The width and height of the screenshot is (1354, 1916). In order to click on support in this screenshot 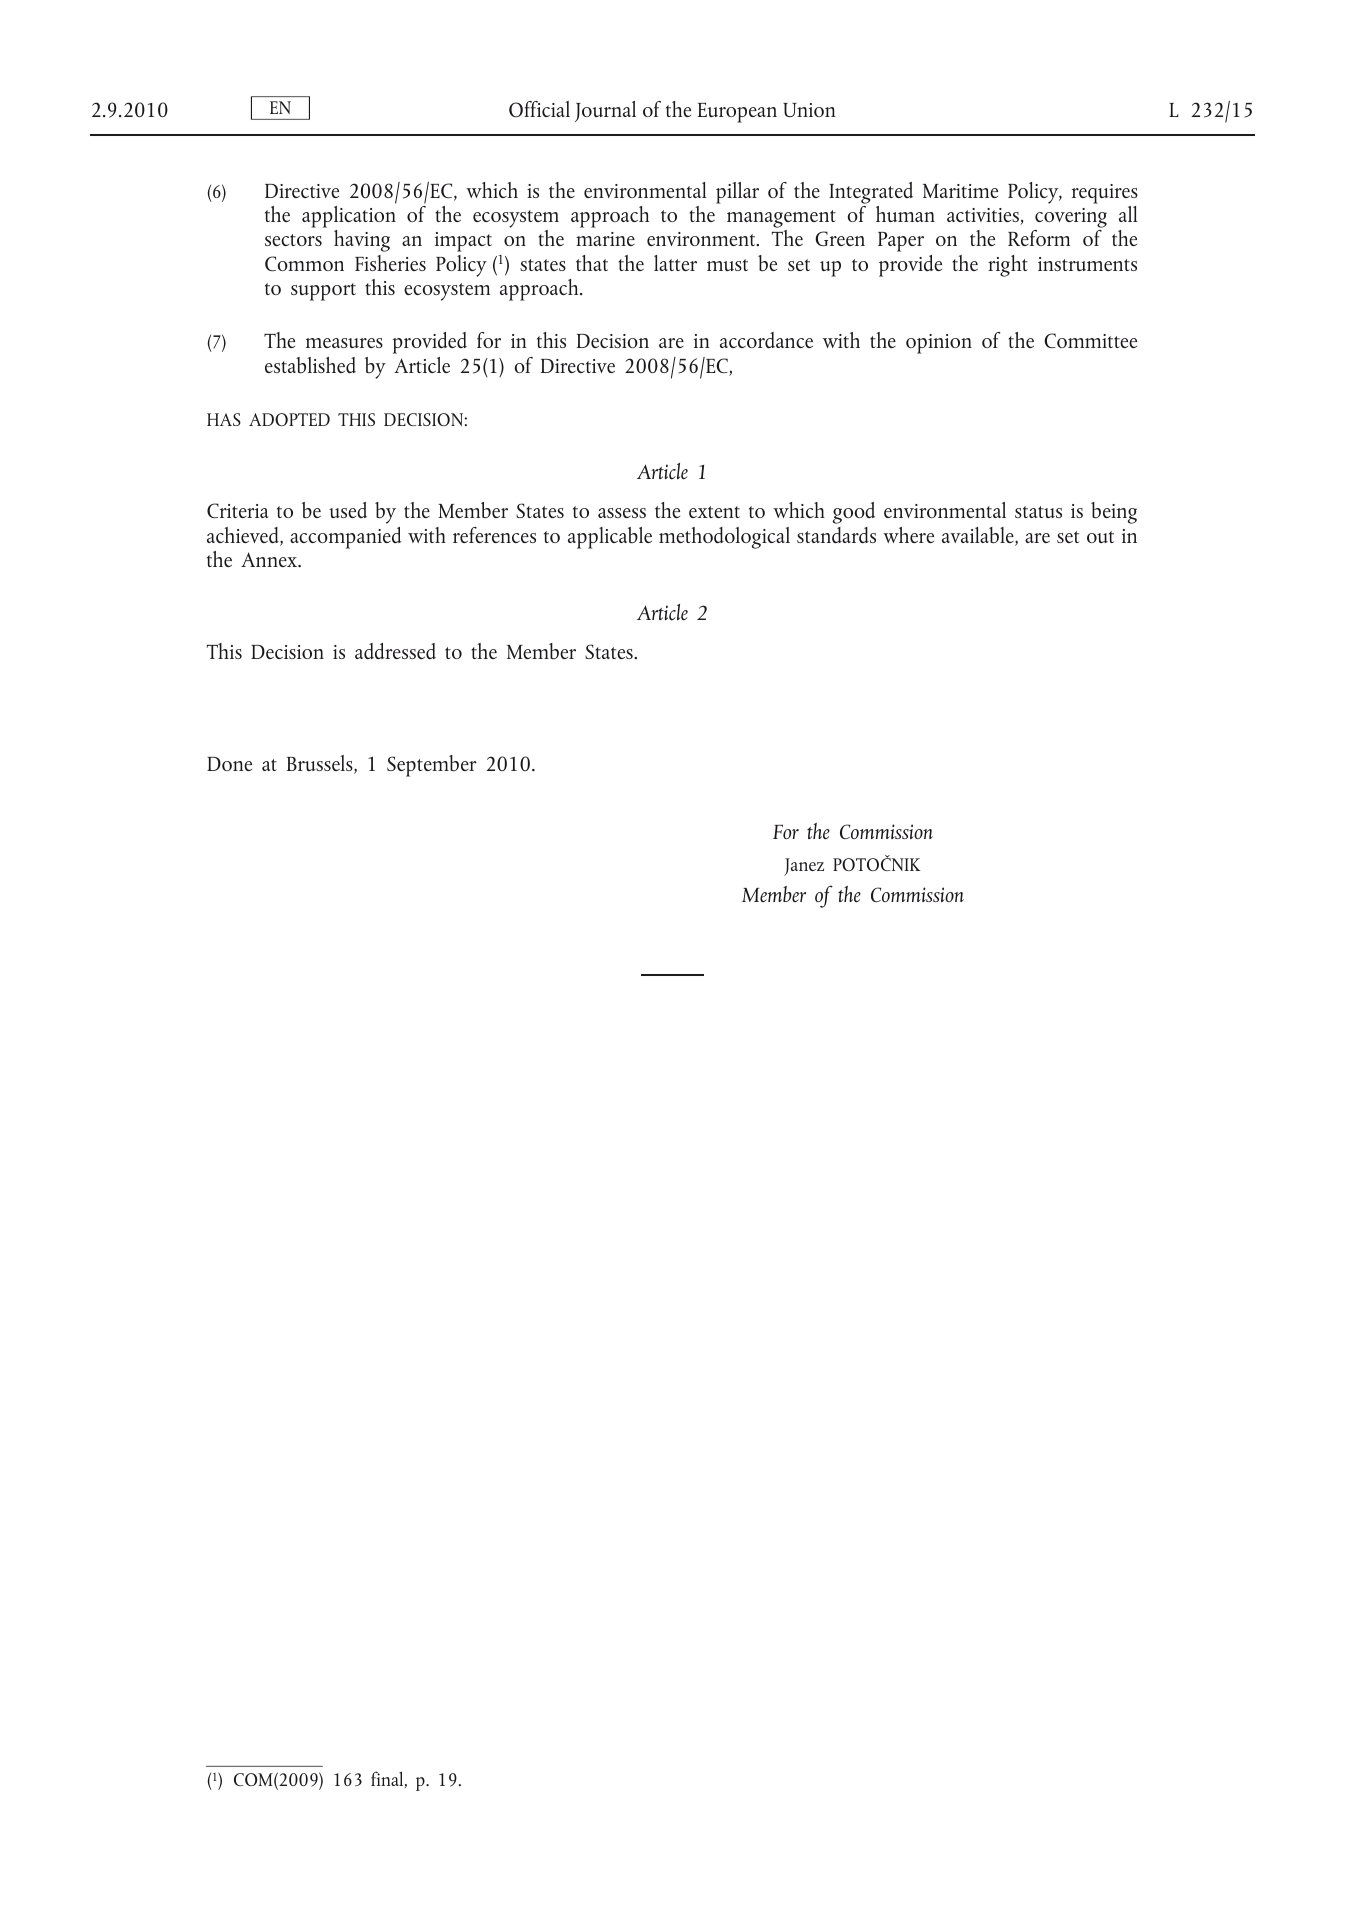, I will do `click(323, 292)`.
